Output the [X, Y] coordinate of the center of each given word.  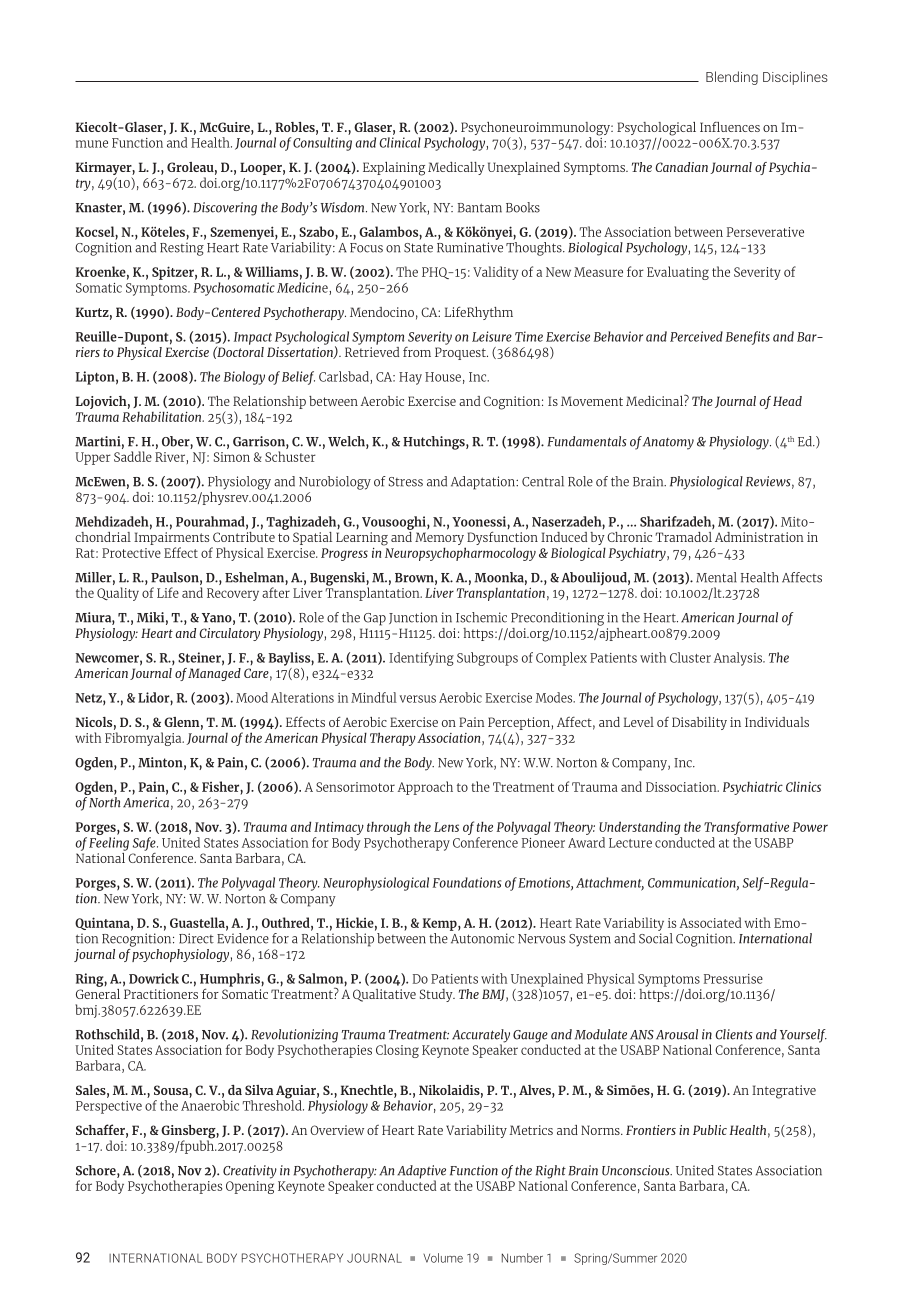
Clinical [400, 142]
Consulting [322, 144]
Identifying [421, 659]
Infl [710, 127]
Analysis [739, 659]
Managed [214, 674]
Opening [250, 1187]
